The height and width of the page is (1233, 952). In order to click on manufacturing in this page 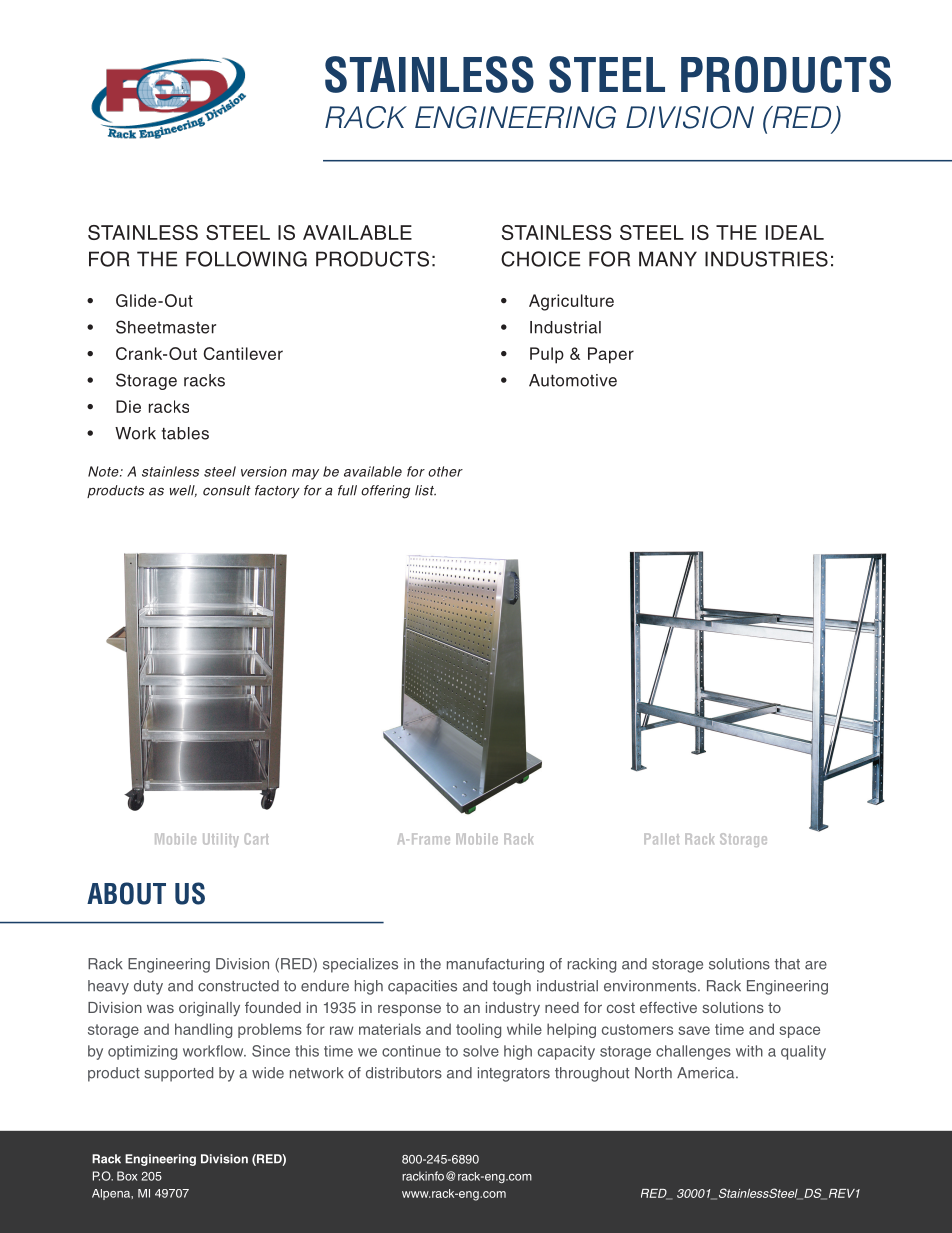, I will do `click(495, 965)`.
